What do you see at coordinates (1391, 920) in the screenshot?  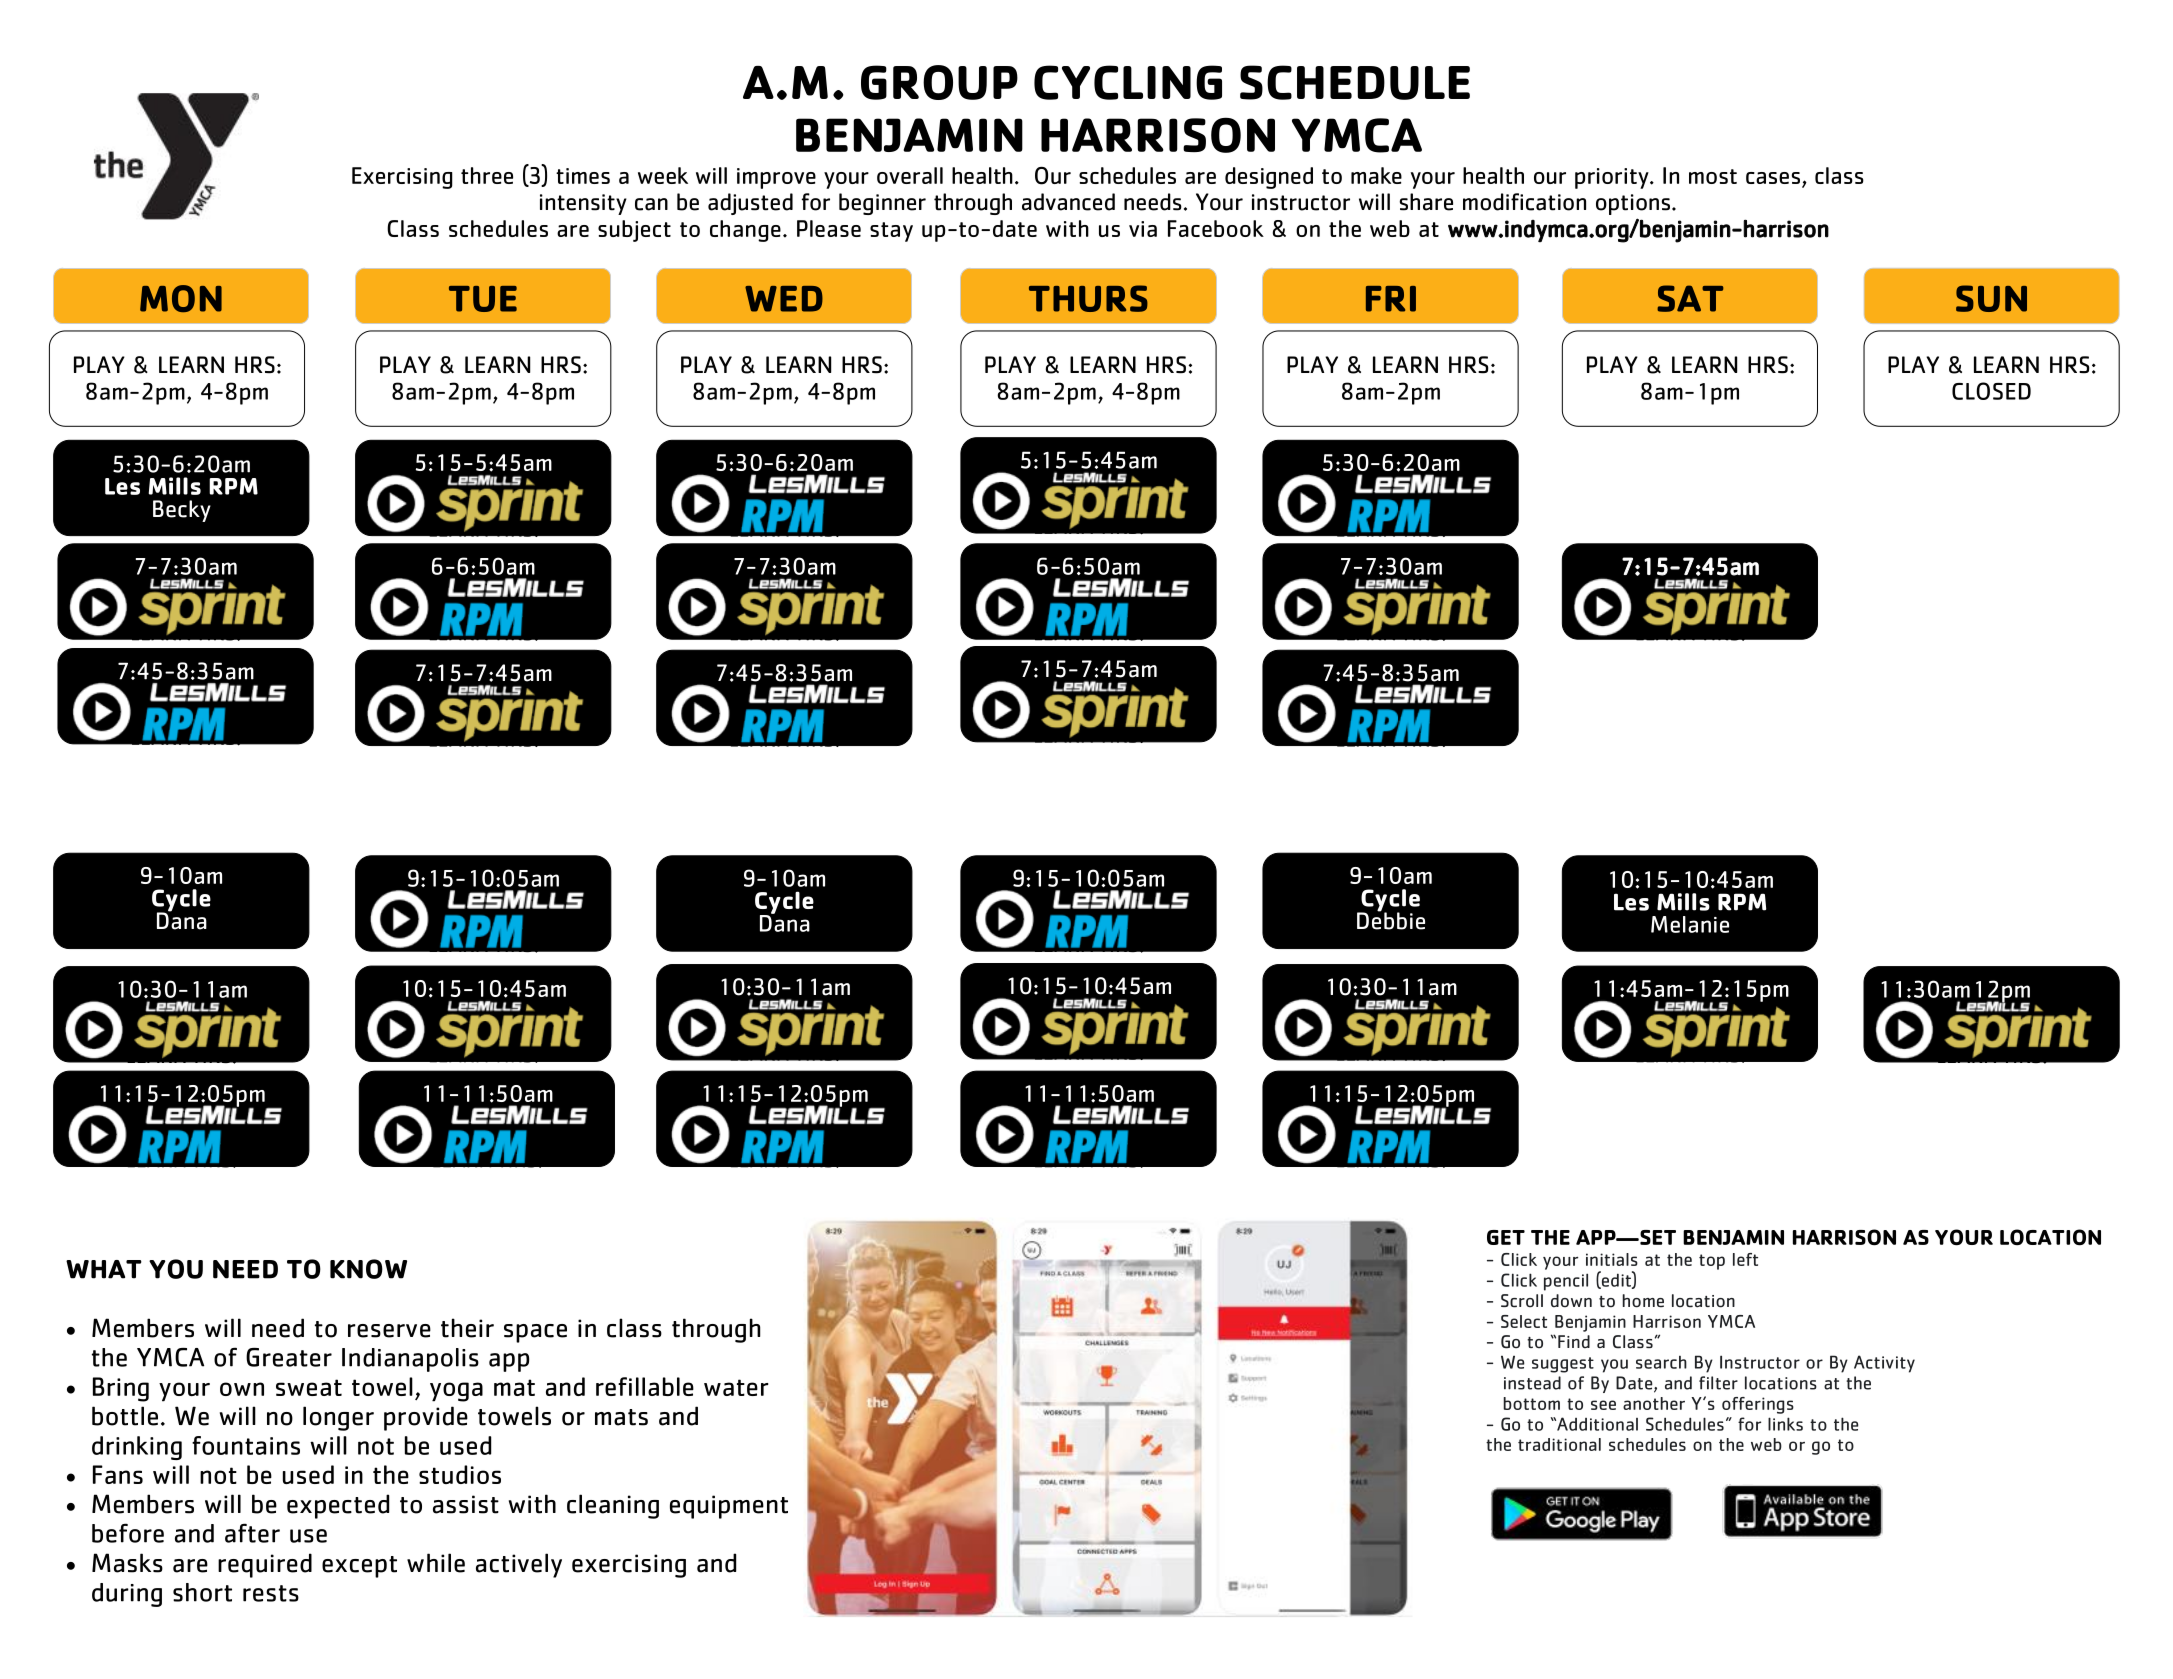 I see `Debbie` at bounding box center [1391, 920].
